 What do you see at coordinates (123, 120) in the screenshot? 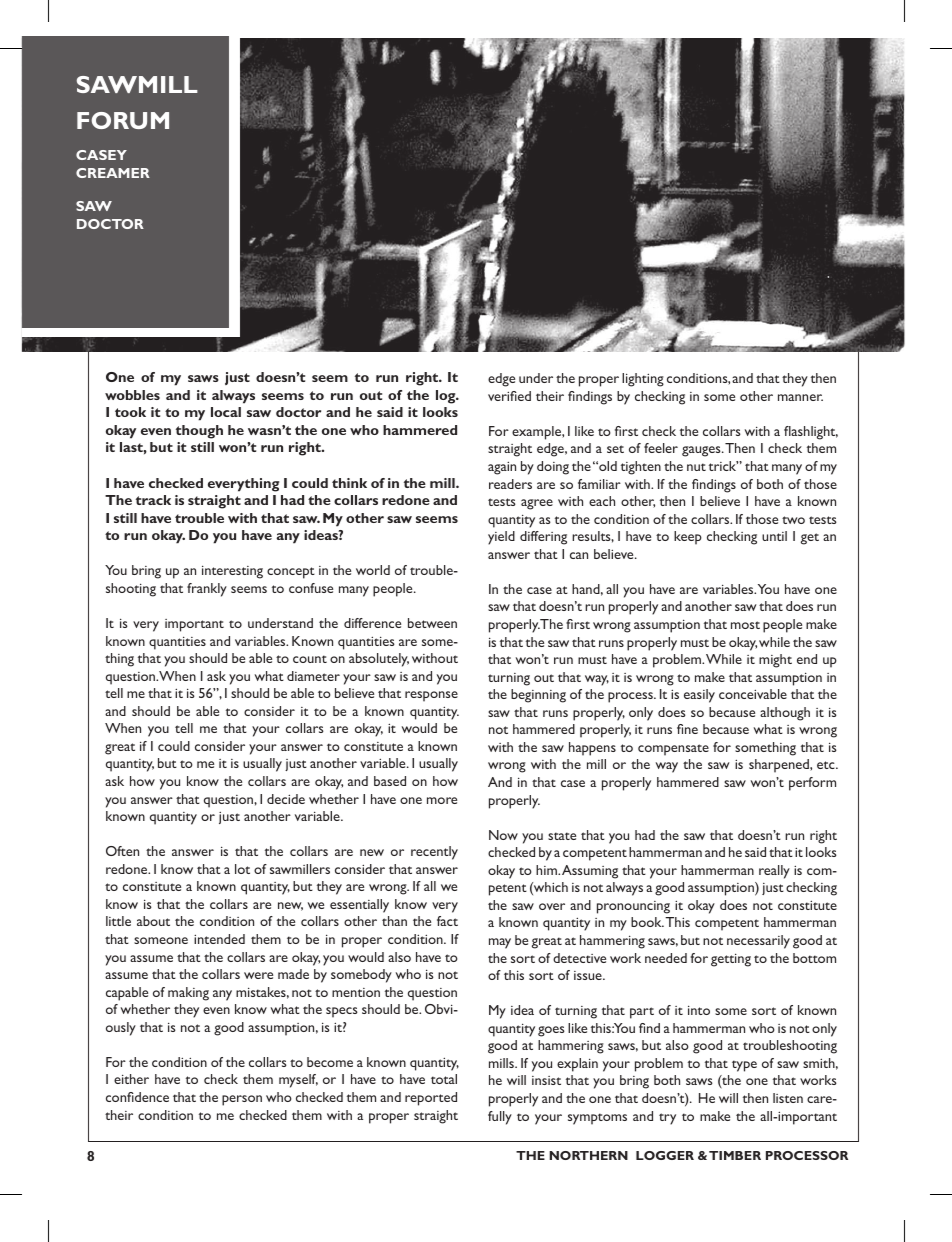
I see `FORUM` at bounding box center [123, 120].
